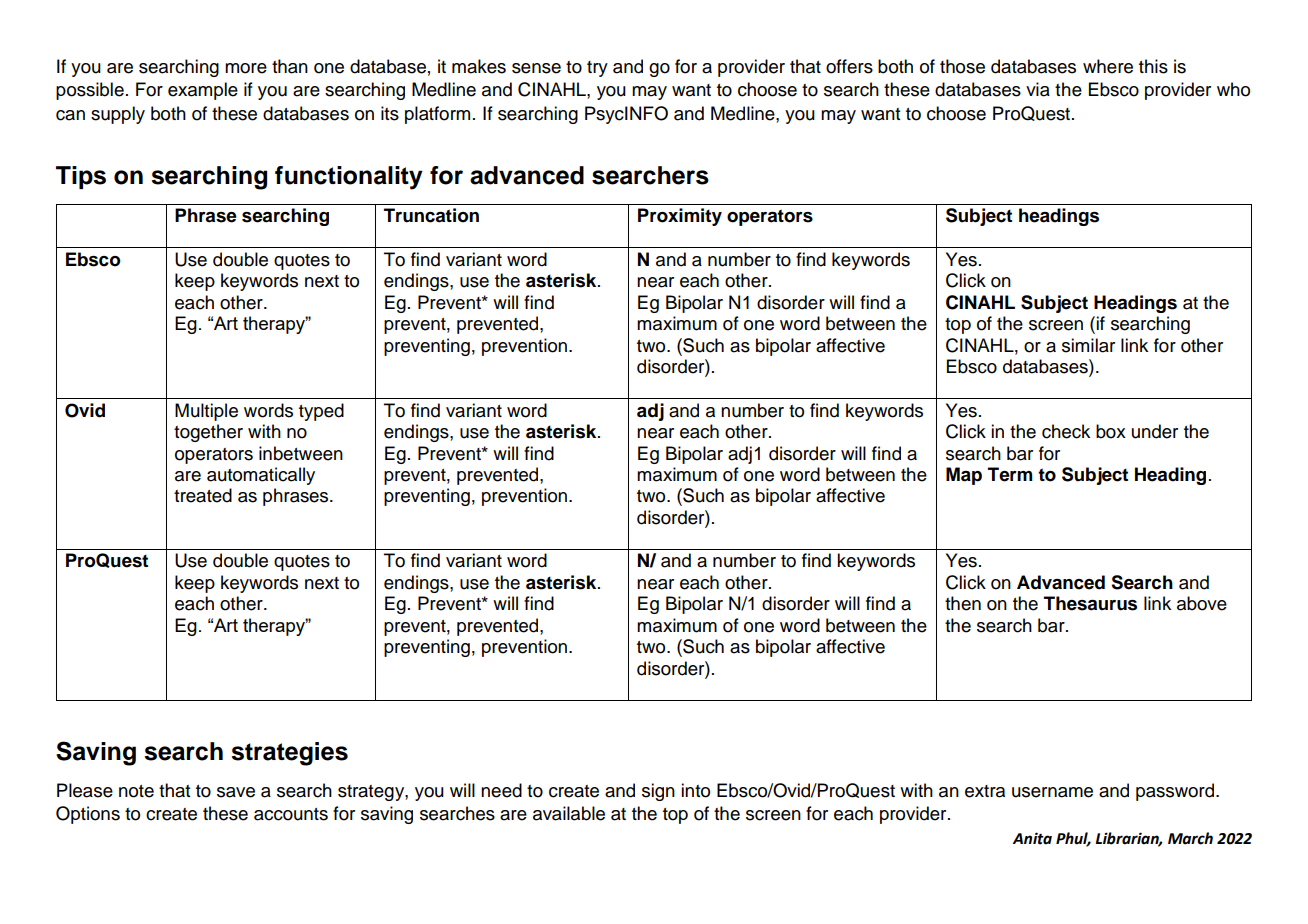  What do you see at coordinates (203, 91) in the page?
I see `example` at bounding box center [203, 91].
